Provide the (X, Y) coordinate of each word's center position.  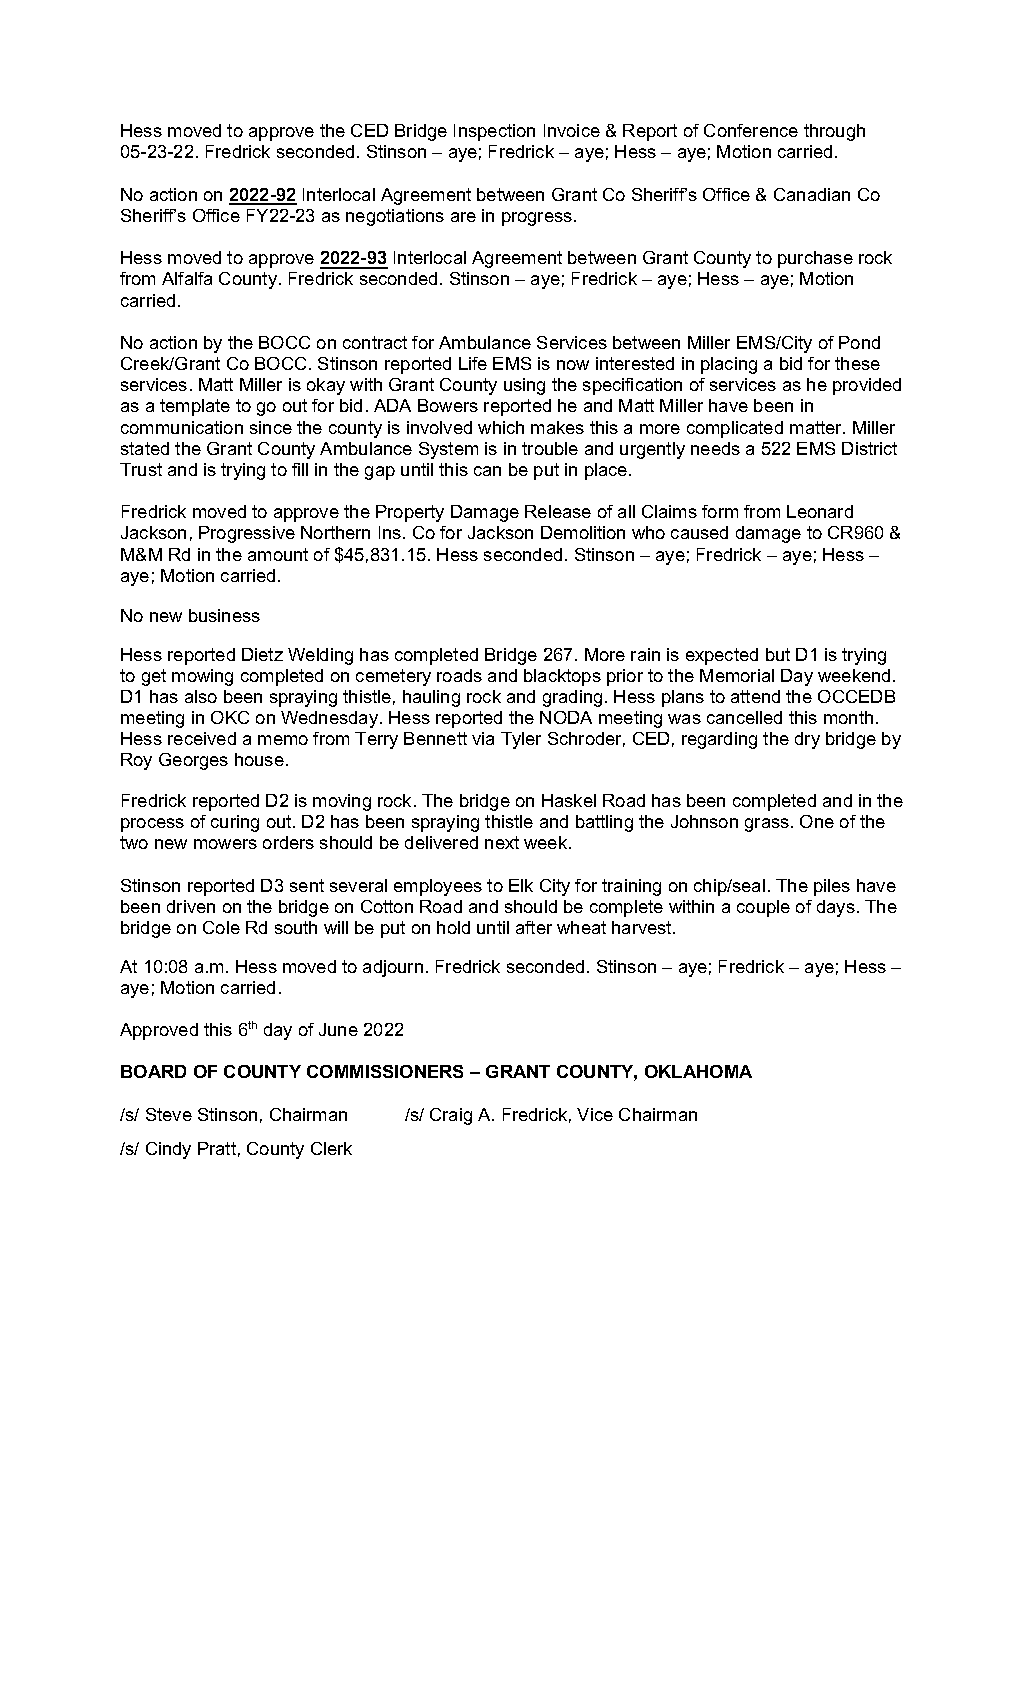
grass (768, 825)
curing (235, 823)
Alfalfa (187, 278)
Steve (169, 1114)
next (502, 842)
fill (300, 469)
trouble (550, 448)
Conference (751, 130)
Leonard (820, 511)
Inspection (494, 132)
